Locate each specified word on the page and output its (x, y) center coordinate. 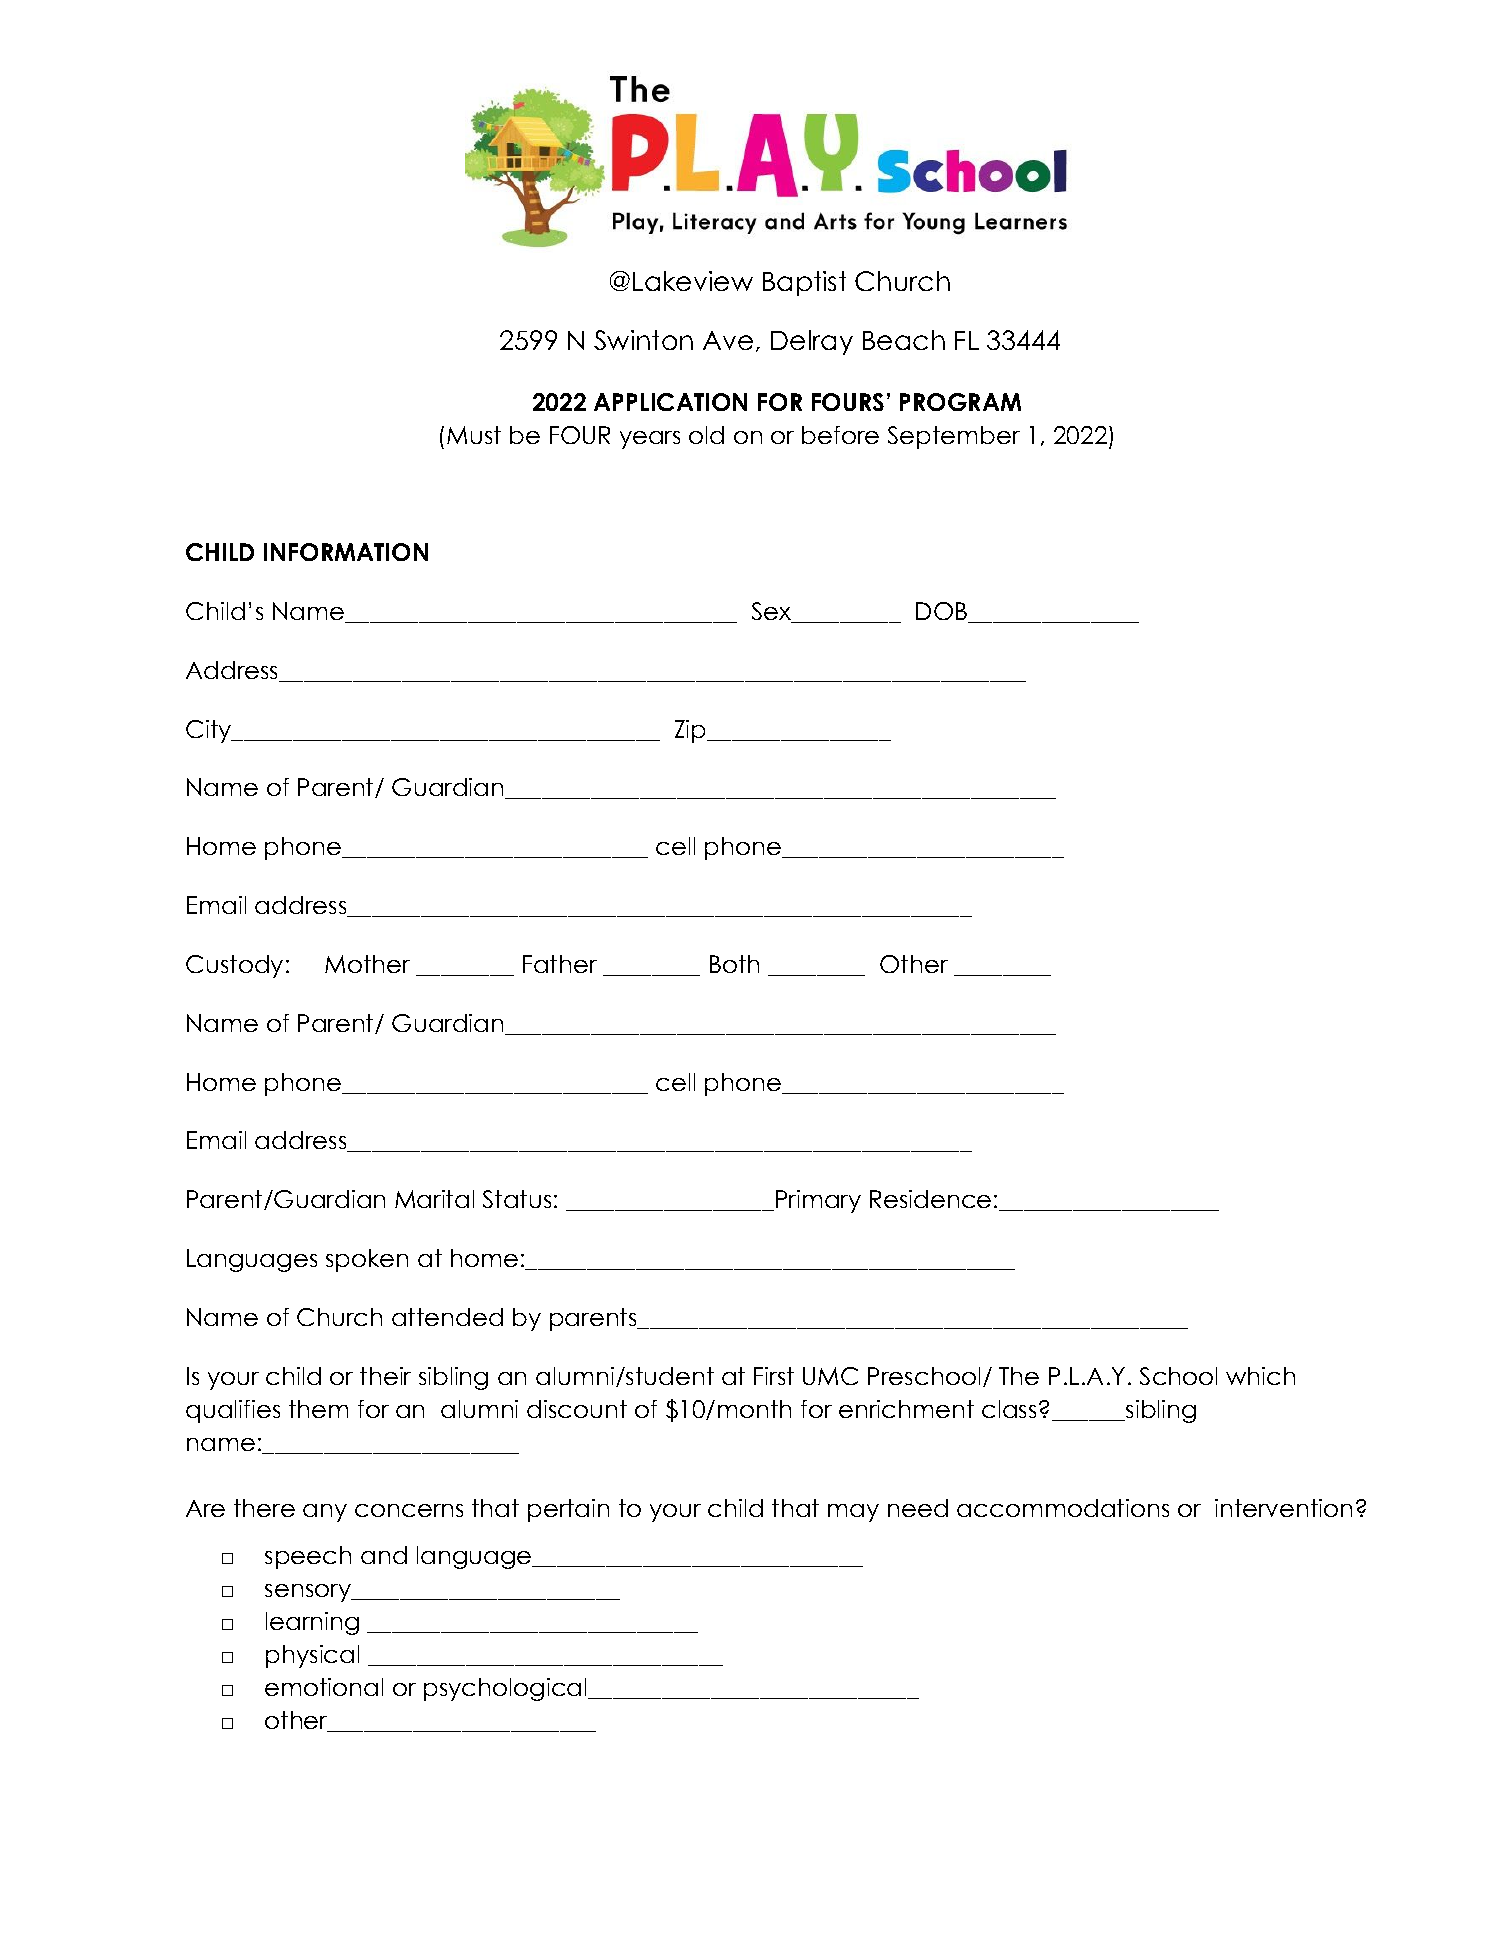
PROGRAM (960, 402)
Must (474, 435)
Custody (234, 966)
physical (312, 1656)
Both (734, 964)
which (1260, 1376)
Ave (728, 340)
